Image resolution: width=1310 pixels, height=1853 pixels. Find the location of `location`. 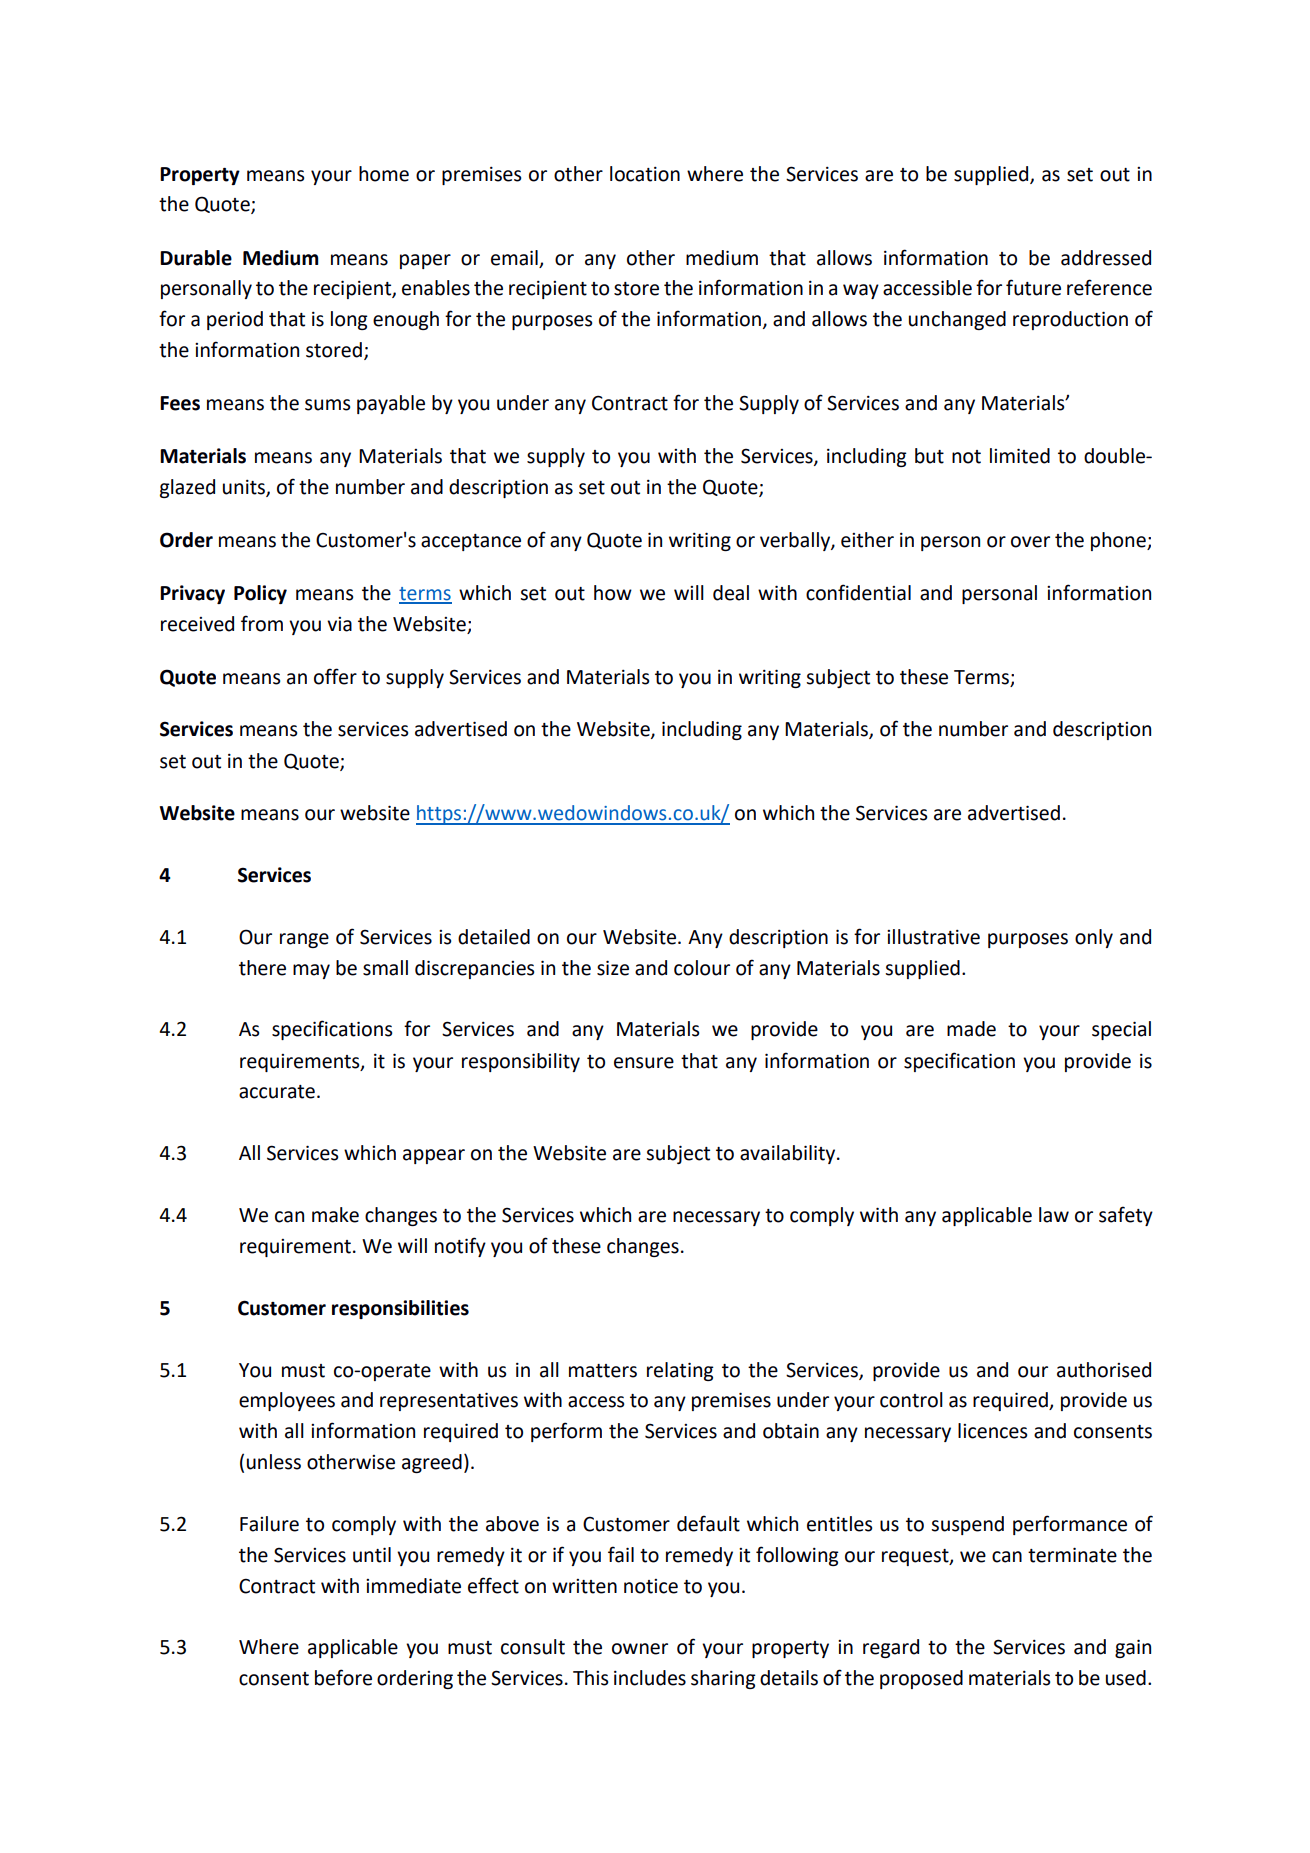

location is located at coordinates (645, 174).
